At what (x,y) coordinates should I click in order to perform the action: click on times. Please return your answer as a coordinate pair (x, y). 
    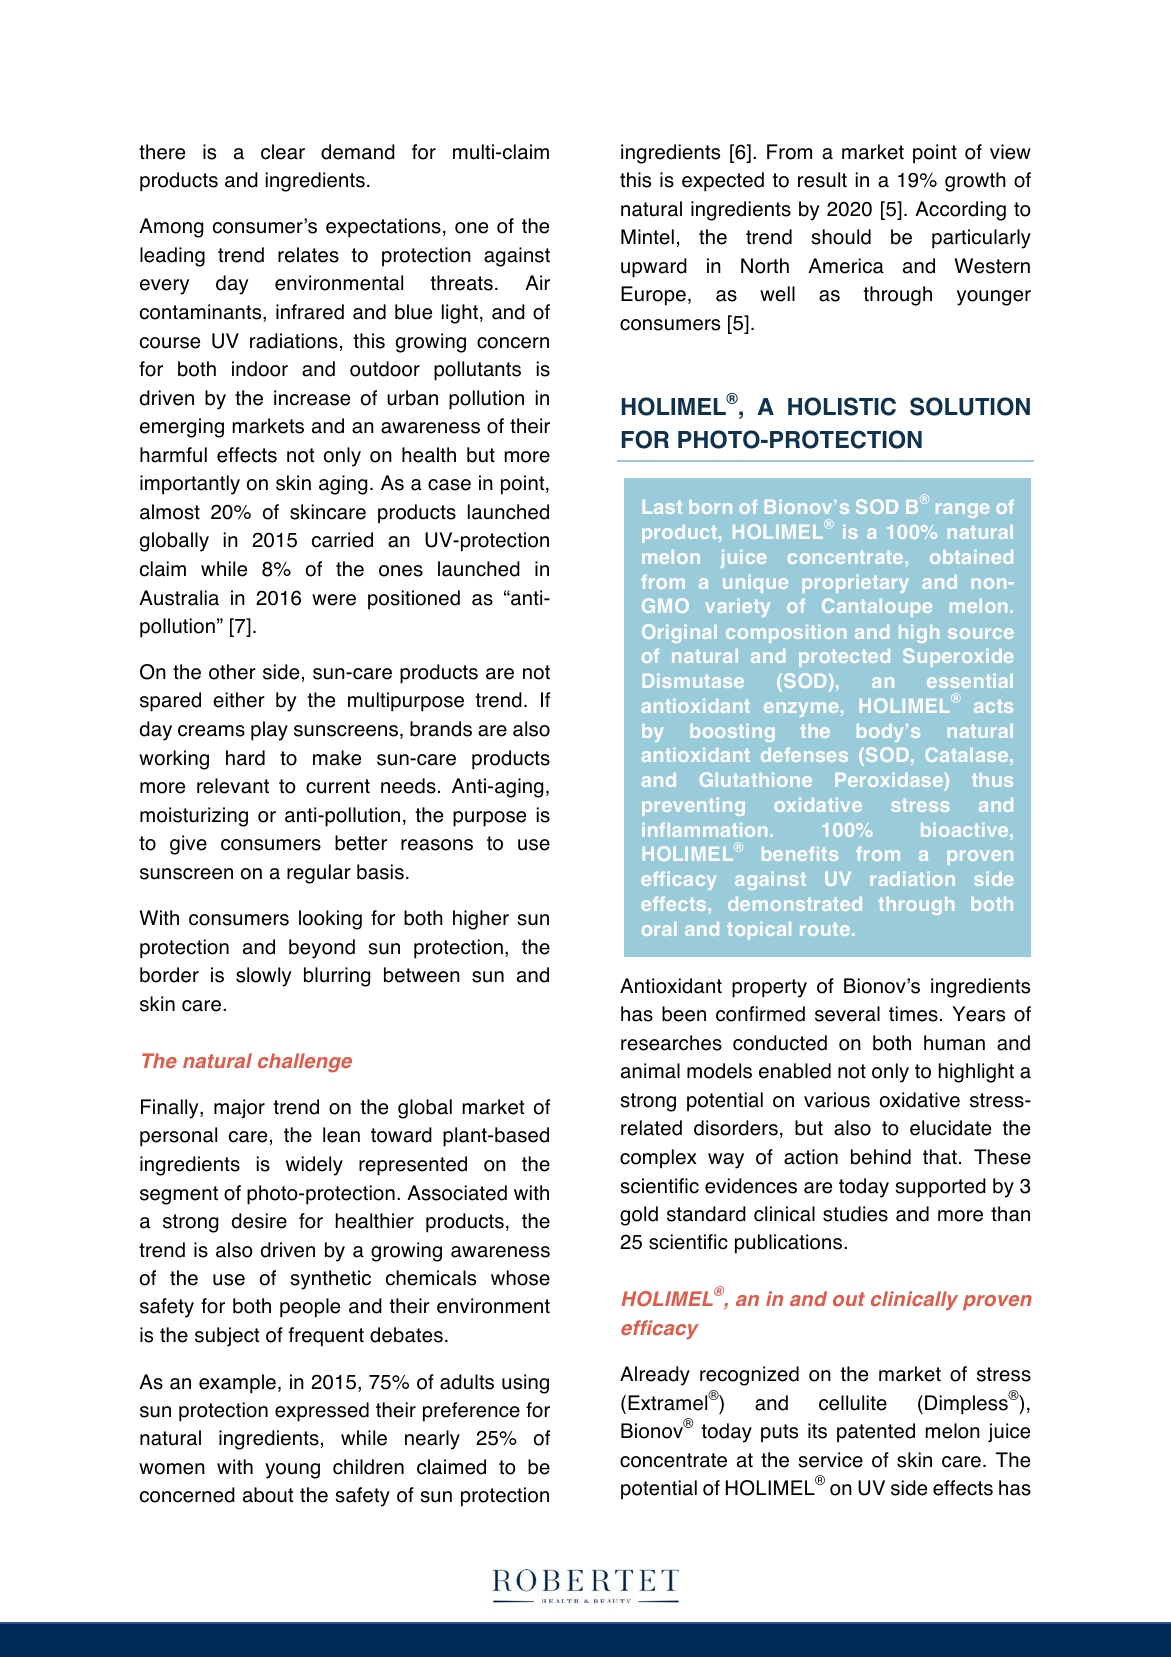
    Looking at the image, I should click on (913, 1014).
